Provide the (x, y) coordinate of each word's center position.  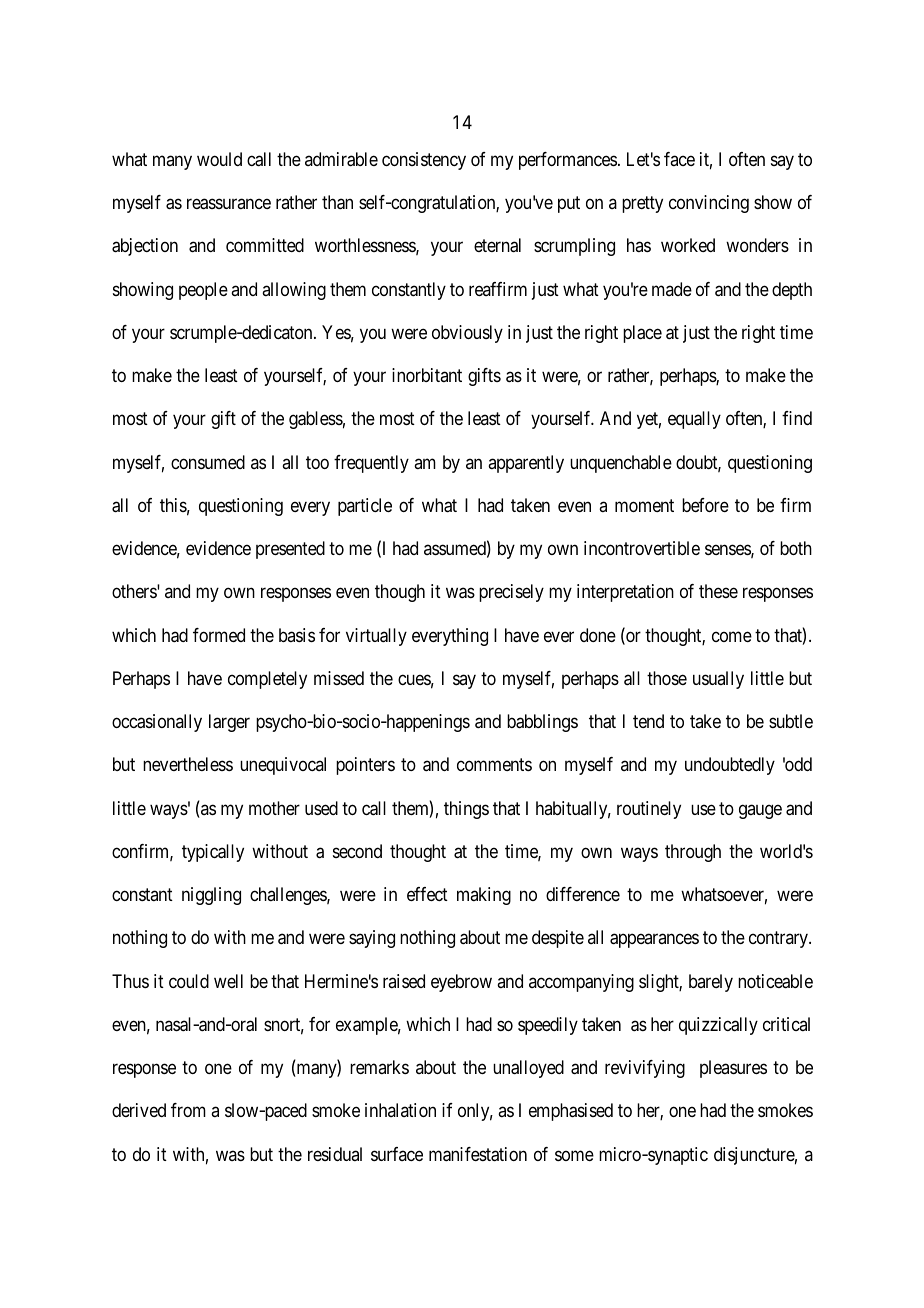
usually (718, 680)
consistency (424, 161)
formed (219, 635)
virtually (376, 637)
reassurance (229, 204)
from (188, 1110)
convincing (709, 204)
